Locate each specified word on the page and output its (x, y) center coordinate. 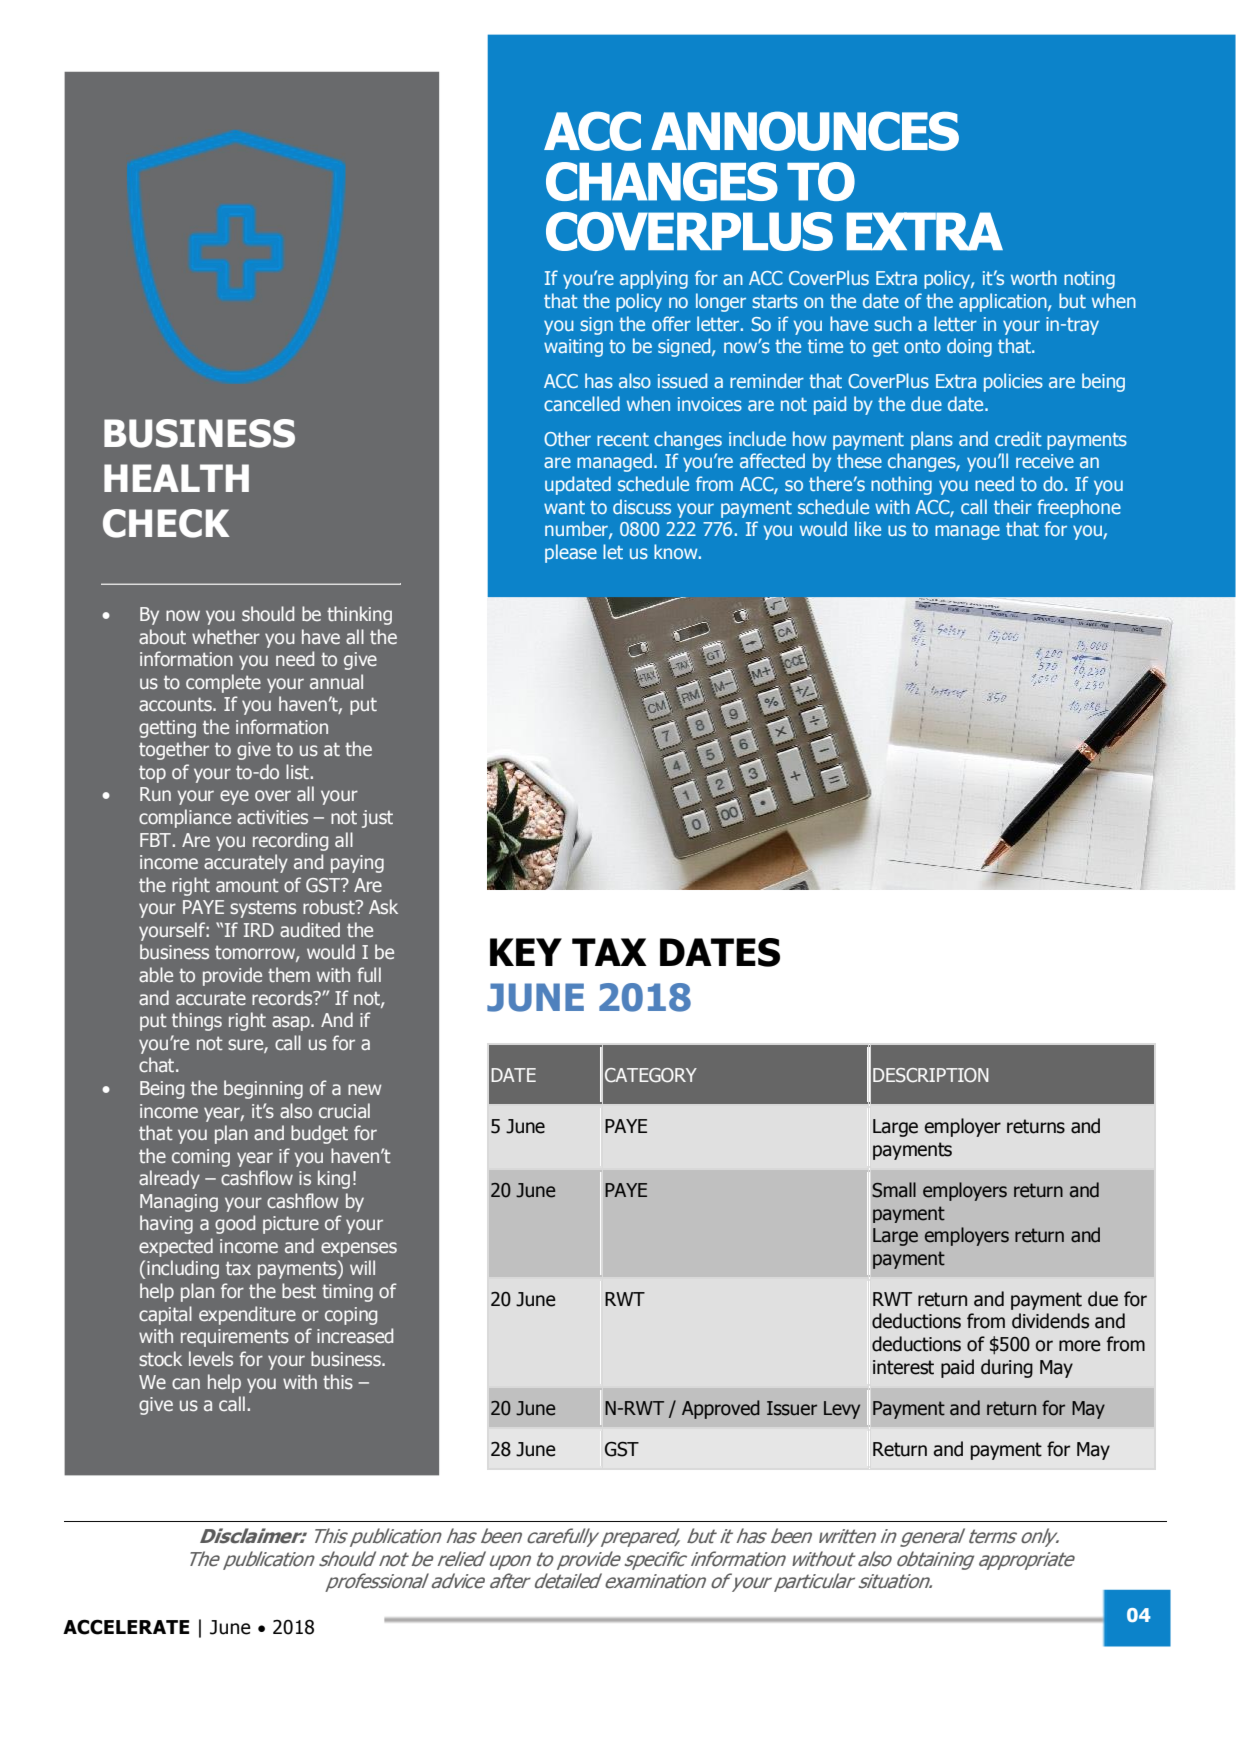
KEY (526, 952)
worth (1034, 277)
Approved (721, 1409)
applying (654, 279)
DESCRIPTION (931, 1075)
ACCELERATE (126, 1627)
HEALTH (176, 478)
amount (247, 885)
